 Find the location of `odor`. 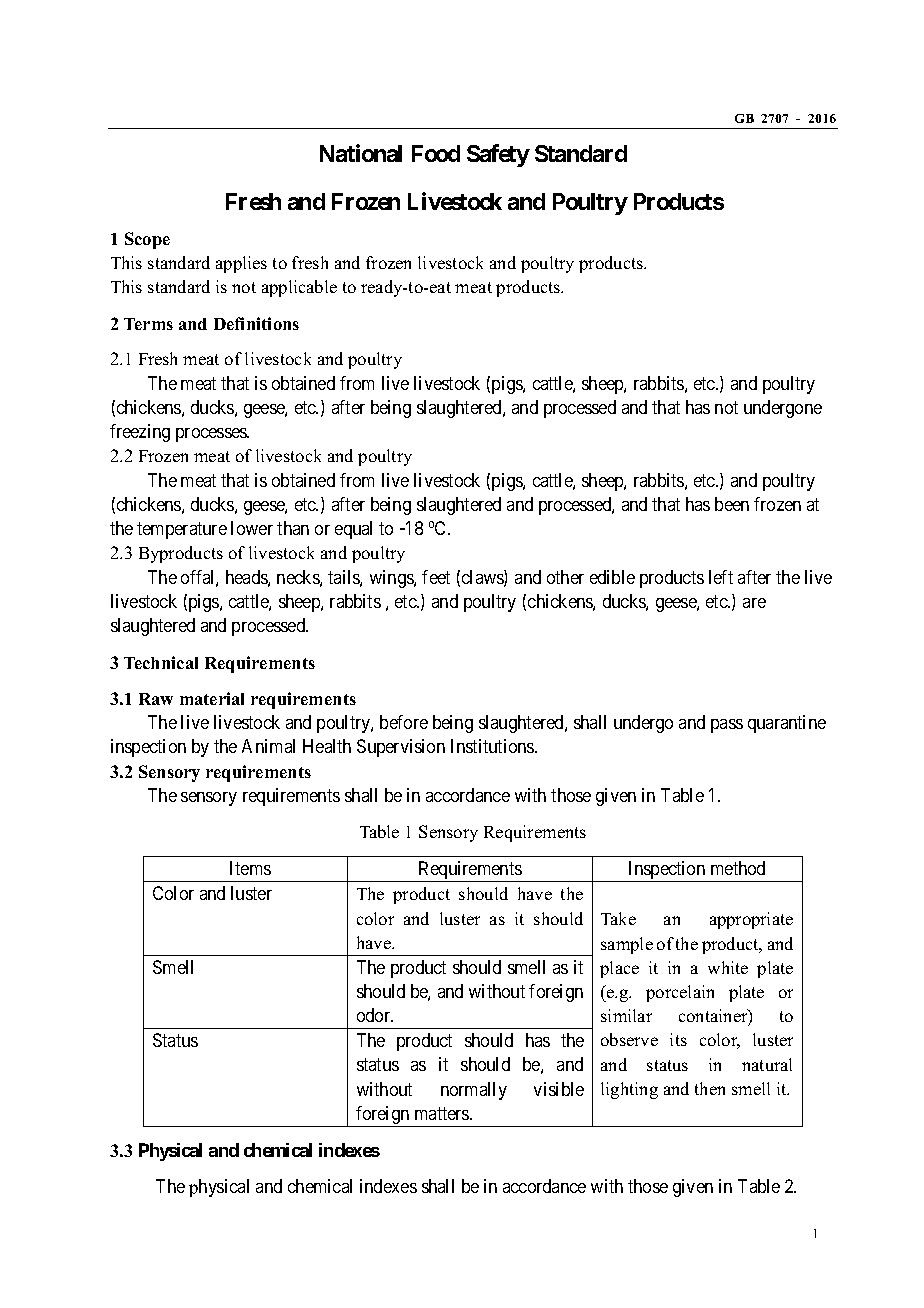

odor is located at coordinates (375, 1015).
